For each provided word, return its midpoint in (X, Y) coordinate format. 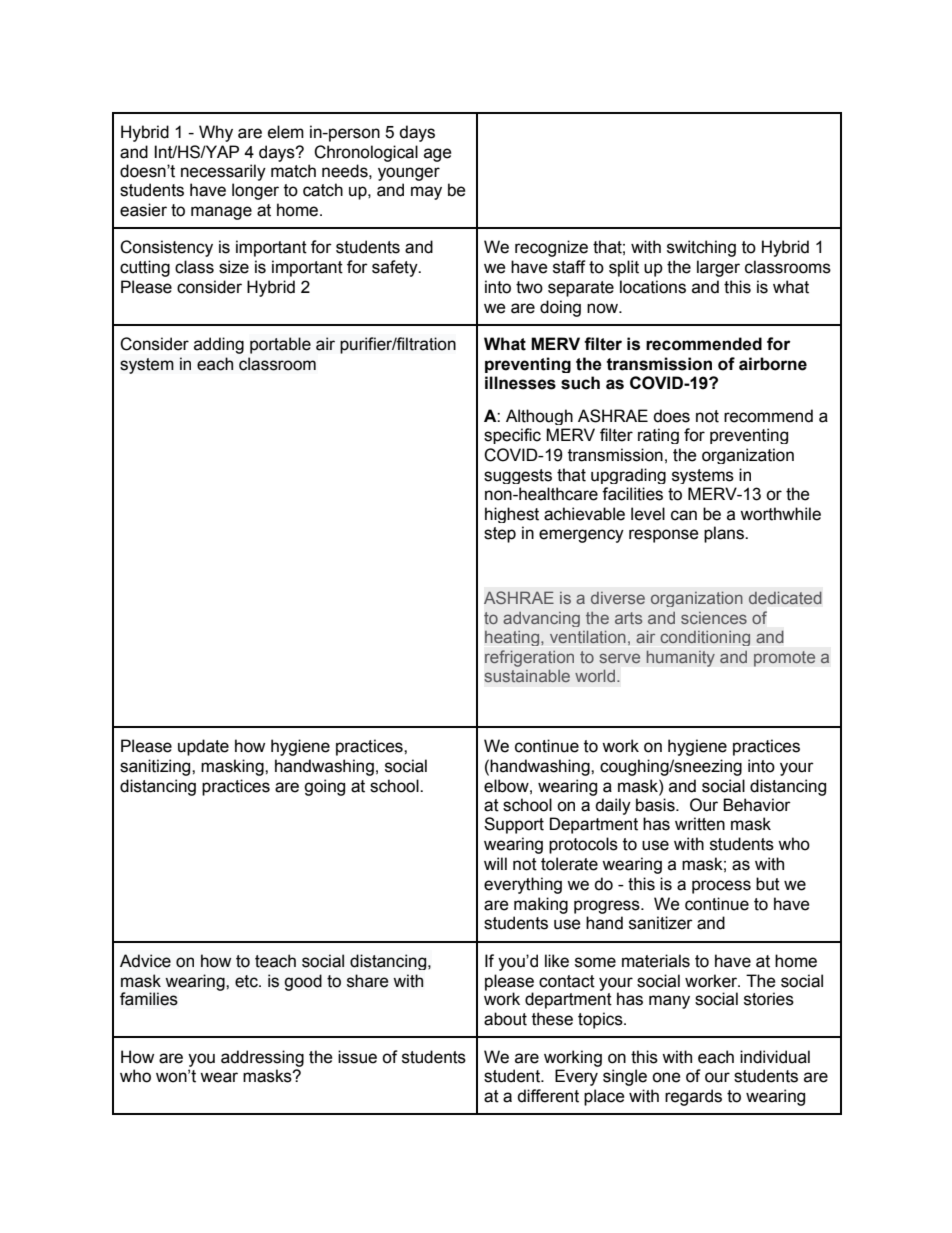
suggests (518, 476)
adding (219, 345)
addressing (262, 1058)
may (426, 193)
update (203, 747)
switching (701, 248)
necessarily (223, 174)
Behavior (757, 805)
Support (514, 825)
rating (658, 436)
